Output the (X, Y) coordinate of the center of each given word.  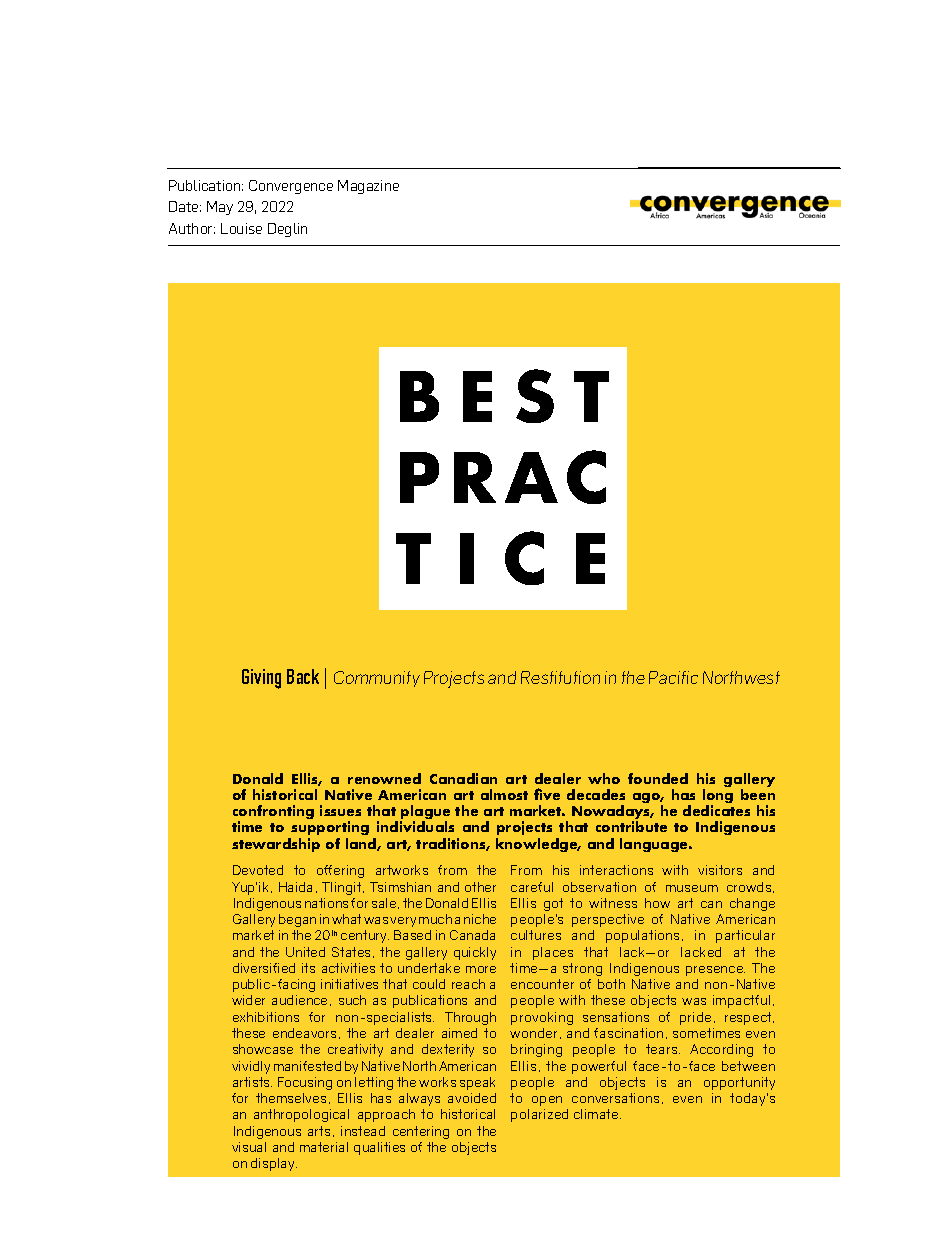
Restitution (560, 677)
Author (192, 228)
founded (658, 778)
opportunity (739, 1083)
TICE (500, 558)
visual (249, 1147)
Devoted (258, 870)
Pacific (673, 677)
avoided (472, 1098)
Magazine (368, 187)
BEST (504, 396)
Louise (241, 228)
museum (692, 888)
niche (480, 919)
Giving (261, 679)
